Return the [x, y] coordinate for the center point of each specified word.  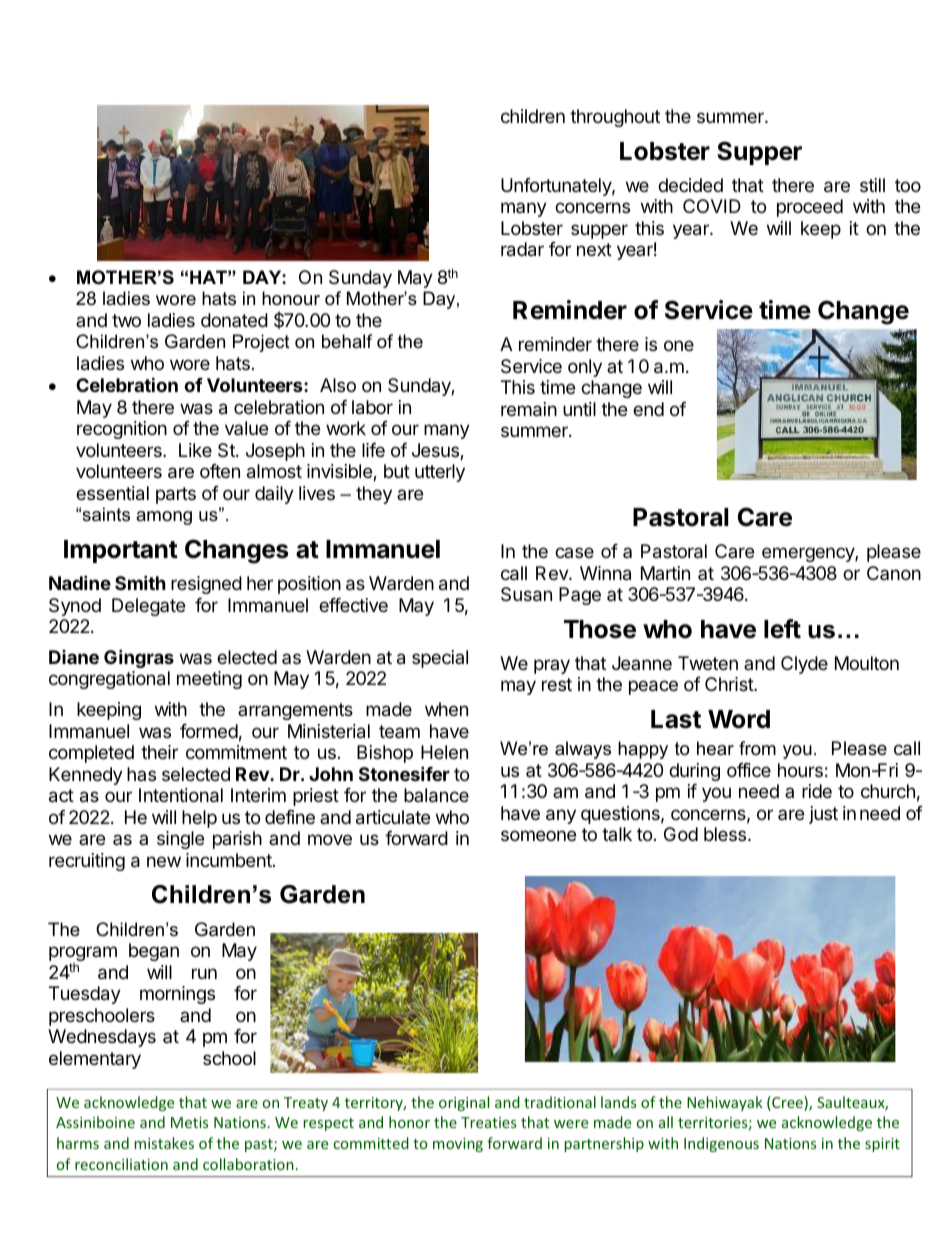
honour [291, 298]
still [872, 185]
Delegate [148, 607]
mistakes [164, 1143]
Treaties [488, 1122]
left [782, 629]
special [440, 659]
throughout [615, 118]
